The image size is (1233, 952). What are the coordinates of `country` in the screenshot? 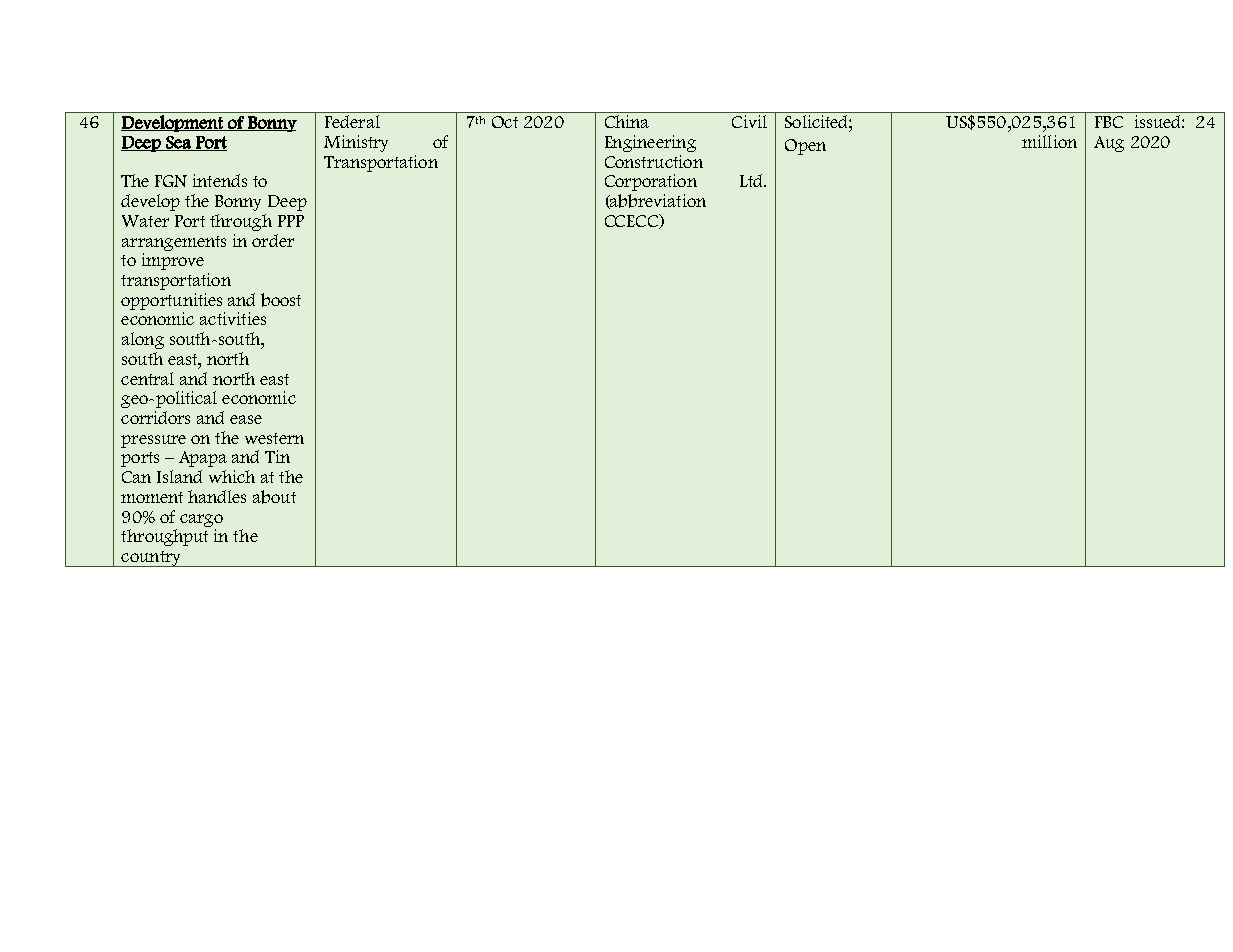 It's located at (151, 559).
